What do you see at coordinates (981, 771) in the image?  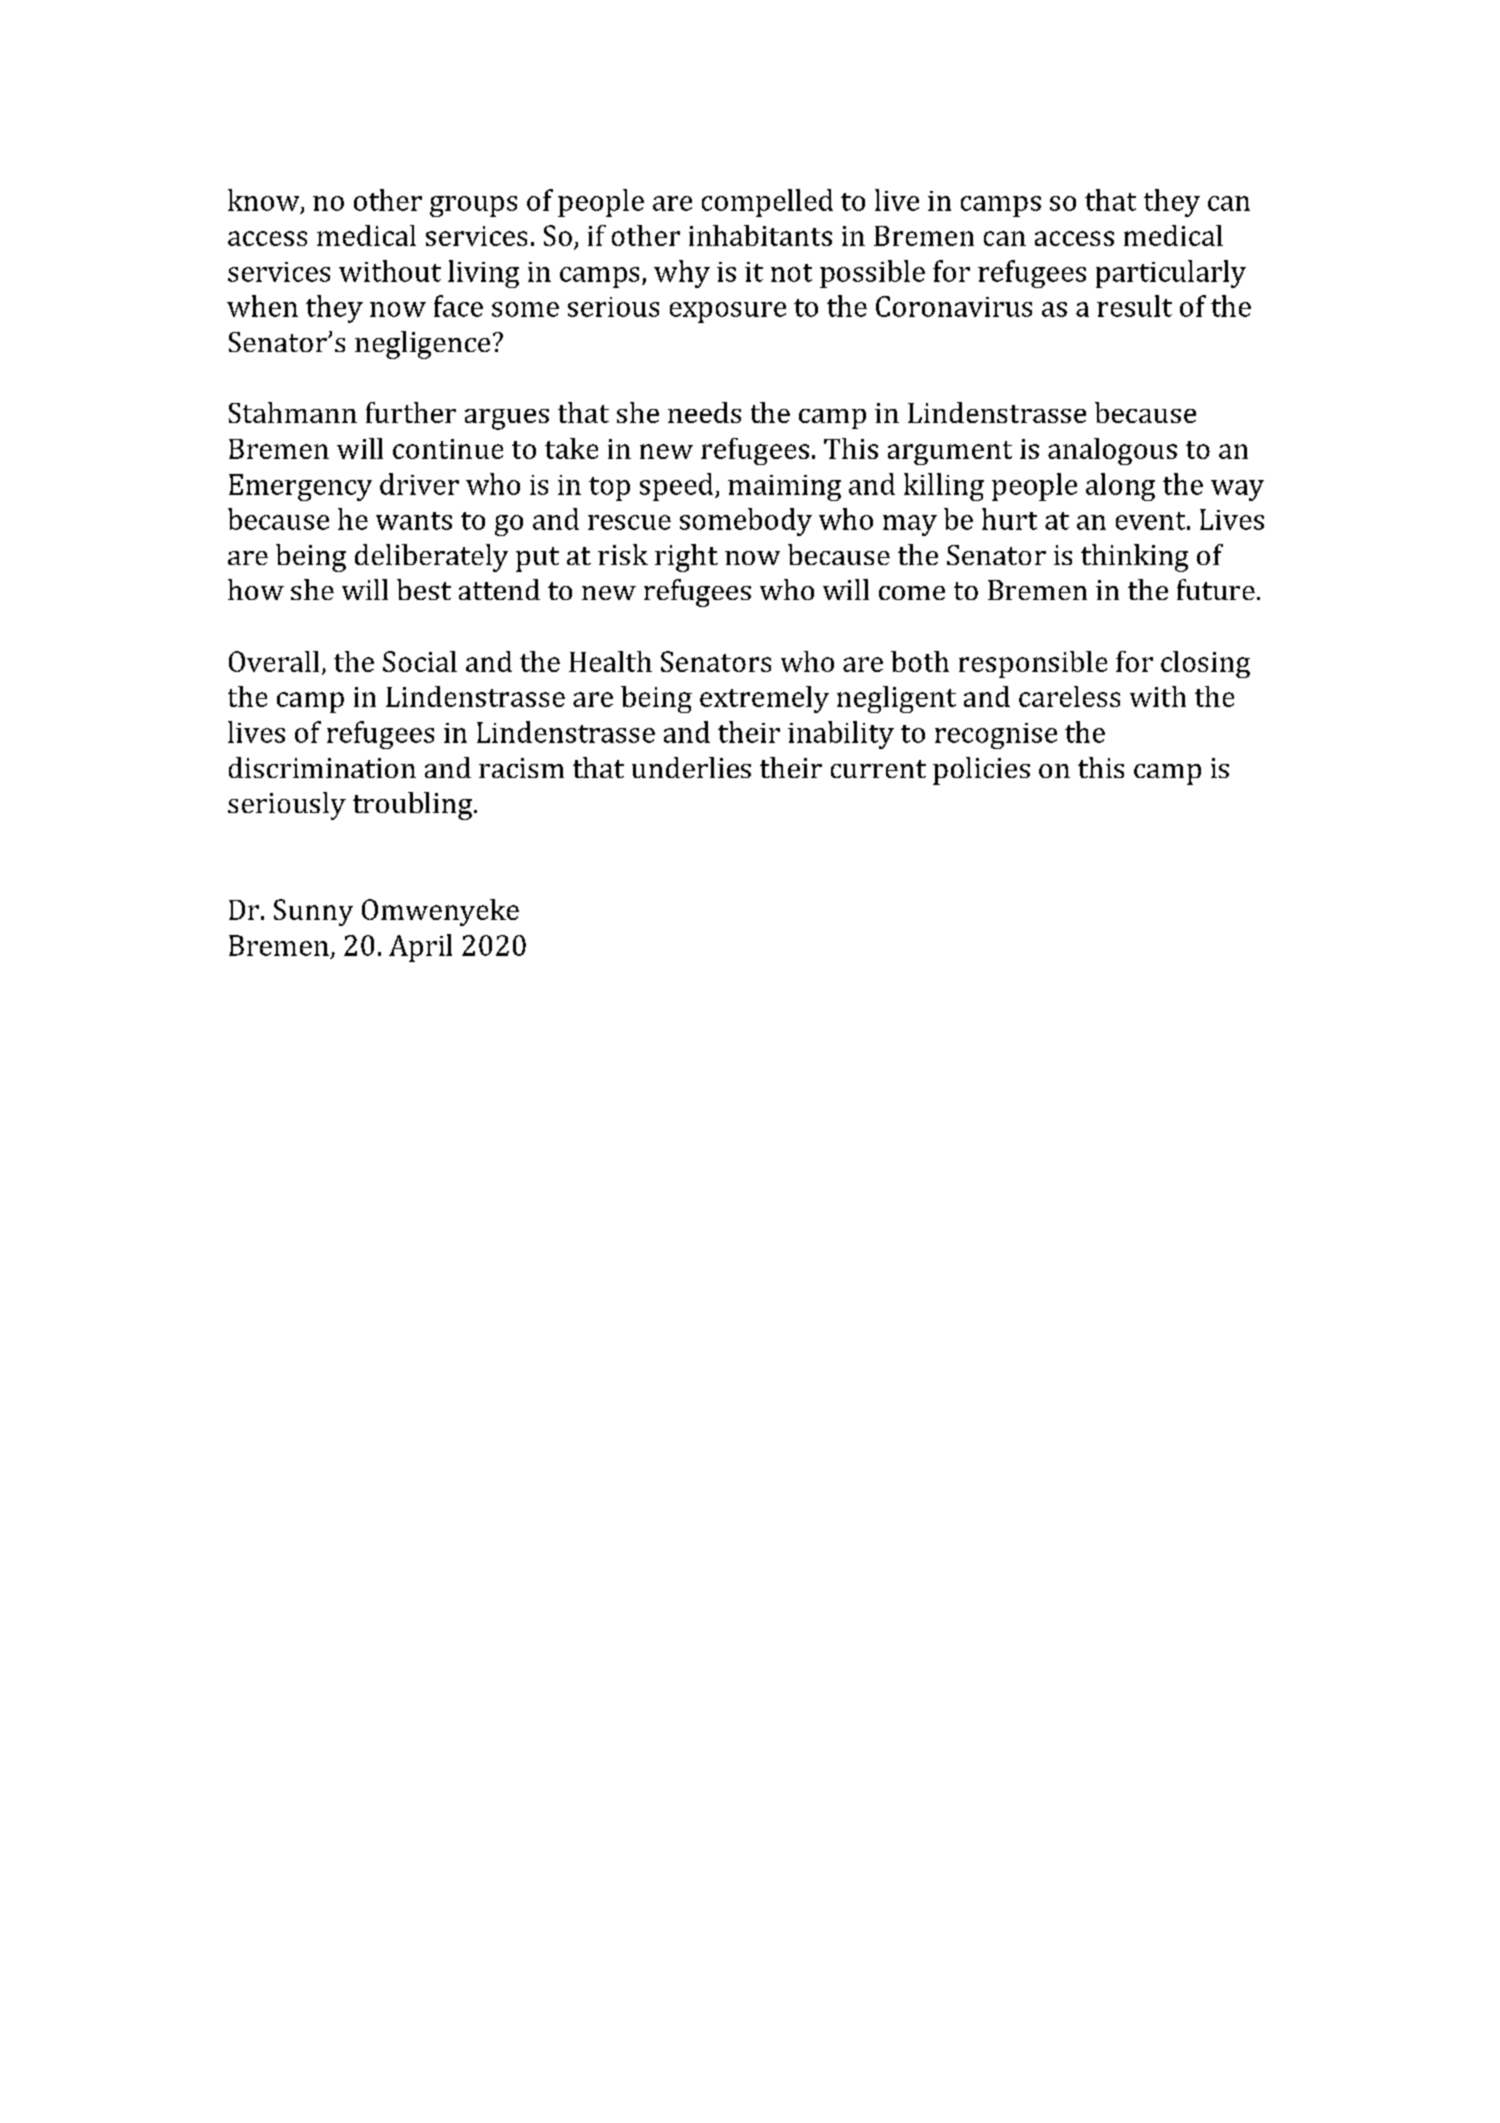 I see `policies` at bounding box center [981, 771].
